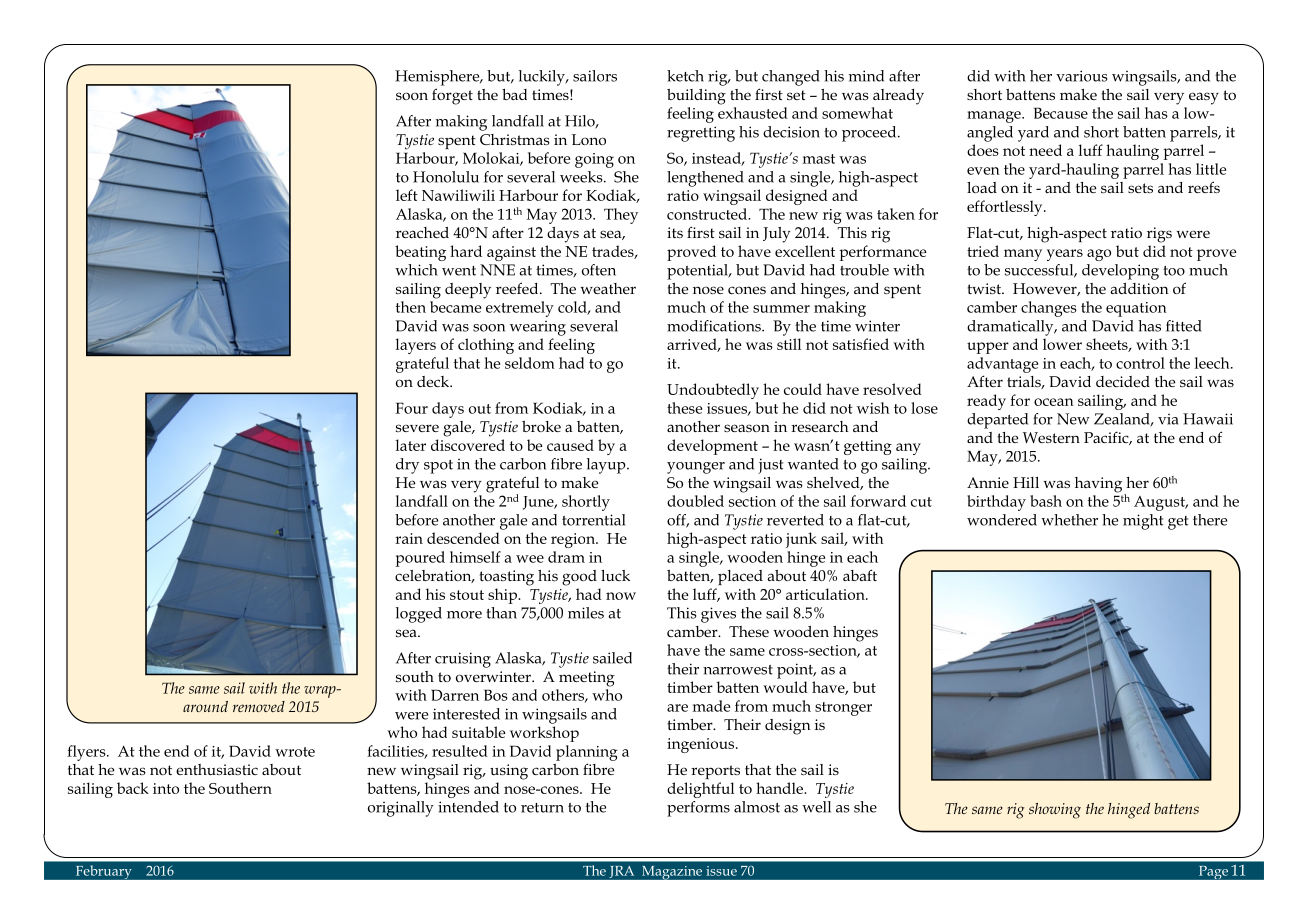  I want to click on good, so click(579, 578).
